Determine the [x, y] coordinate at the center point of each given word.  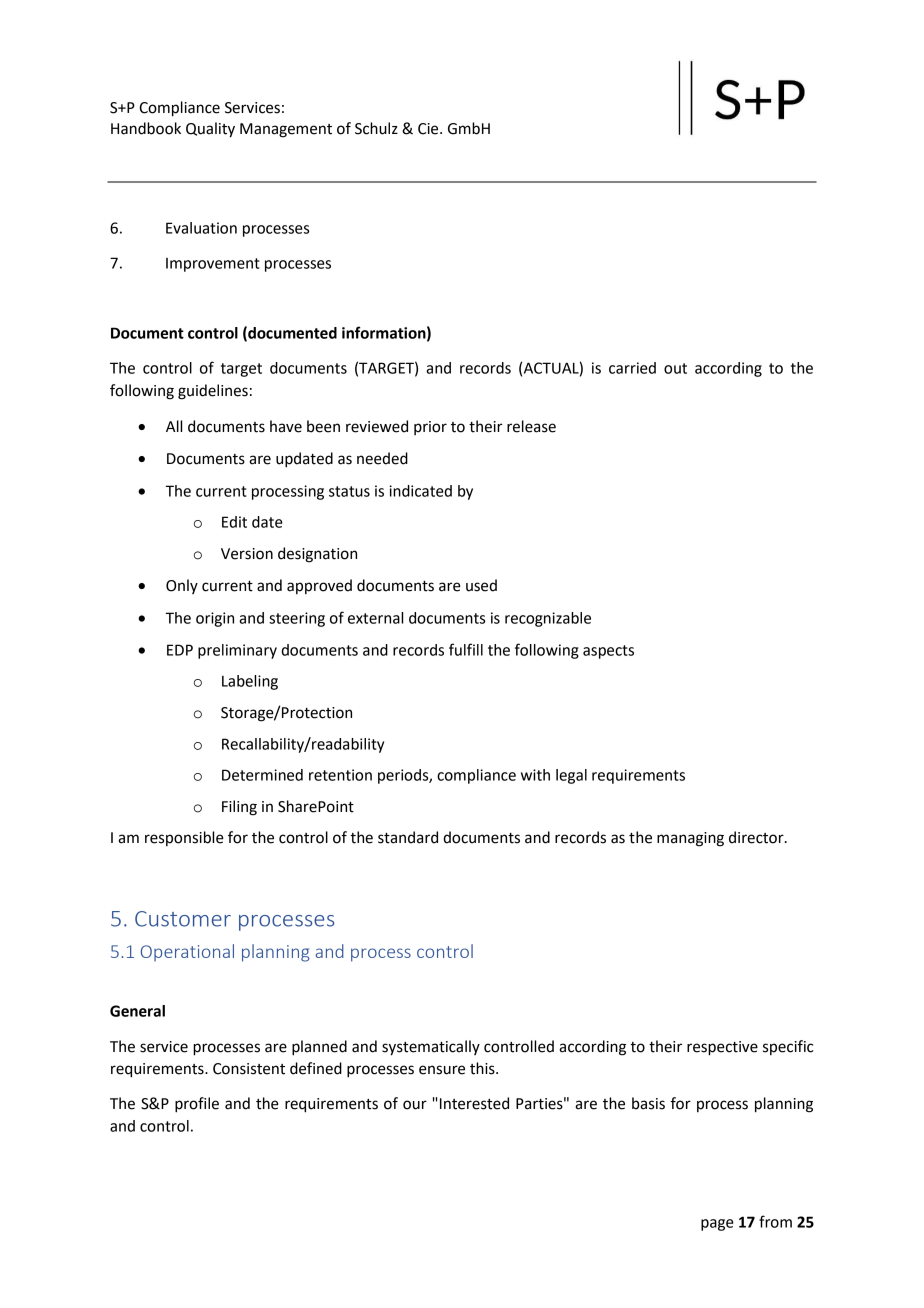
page [717, 1225]
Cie [429, 129]
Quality [210, 130]
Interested [474, 1103]
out [675, 368]
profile [197, 1105]
